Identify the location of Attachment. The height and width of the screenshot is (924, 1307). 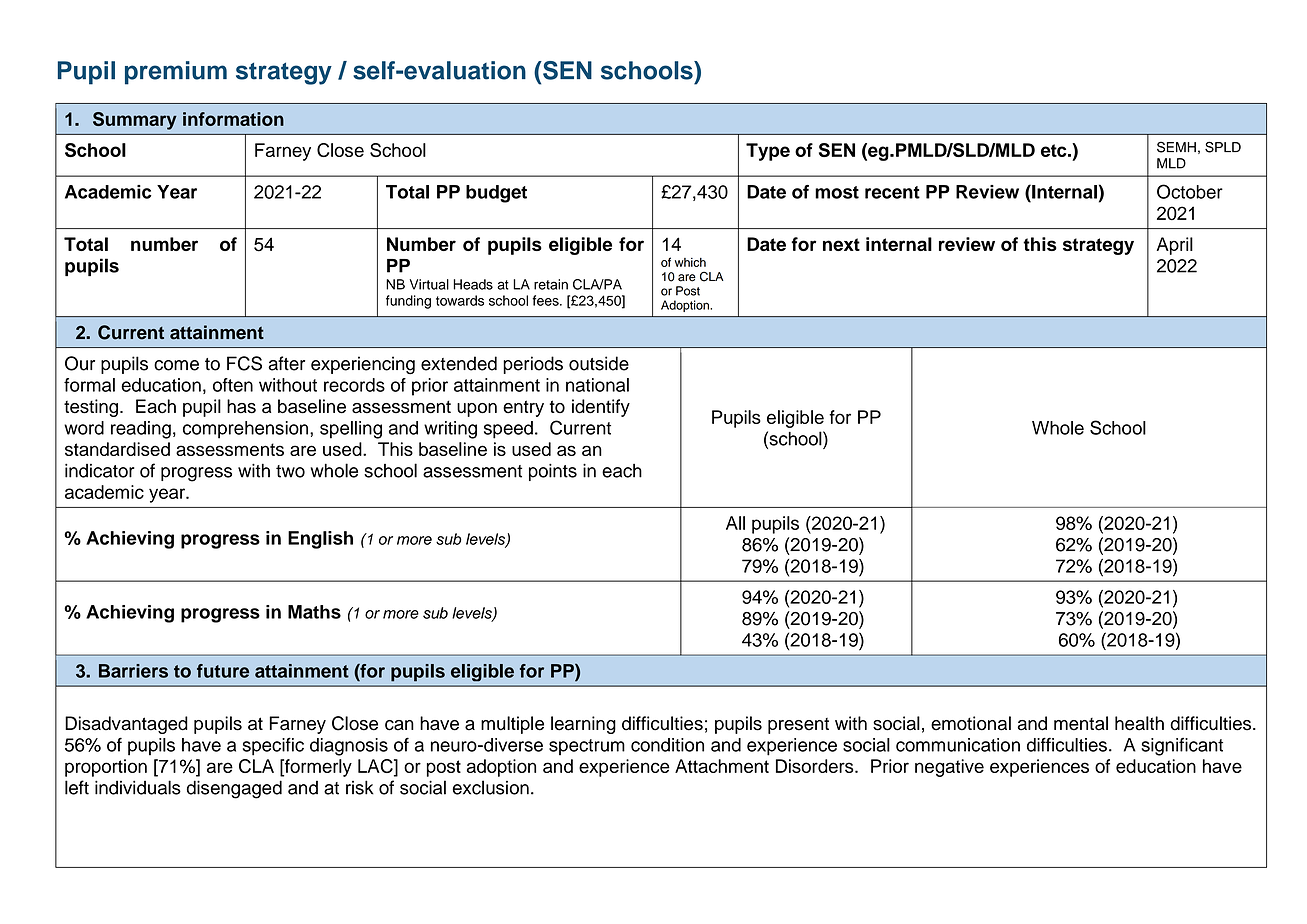
(722, 766).
